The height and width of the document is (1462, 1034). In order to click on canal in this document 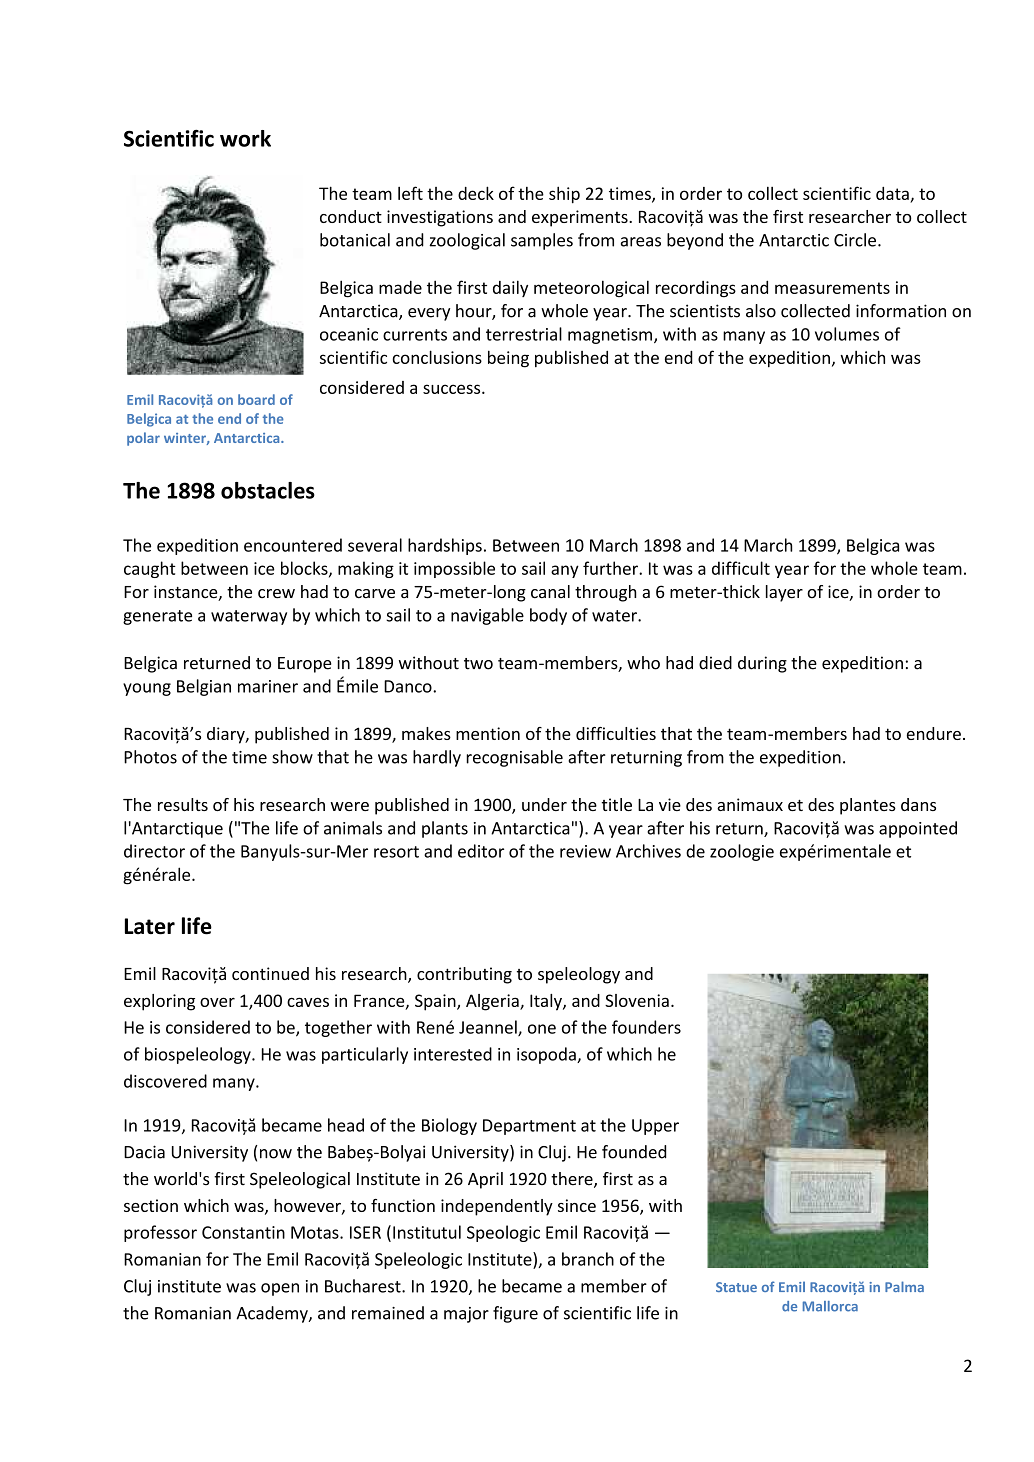, I will do `click(550, 591)`.
